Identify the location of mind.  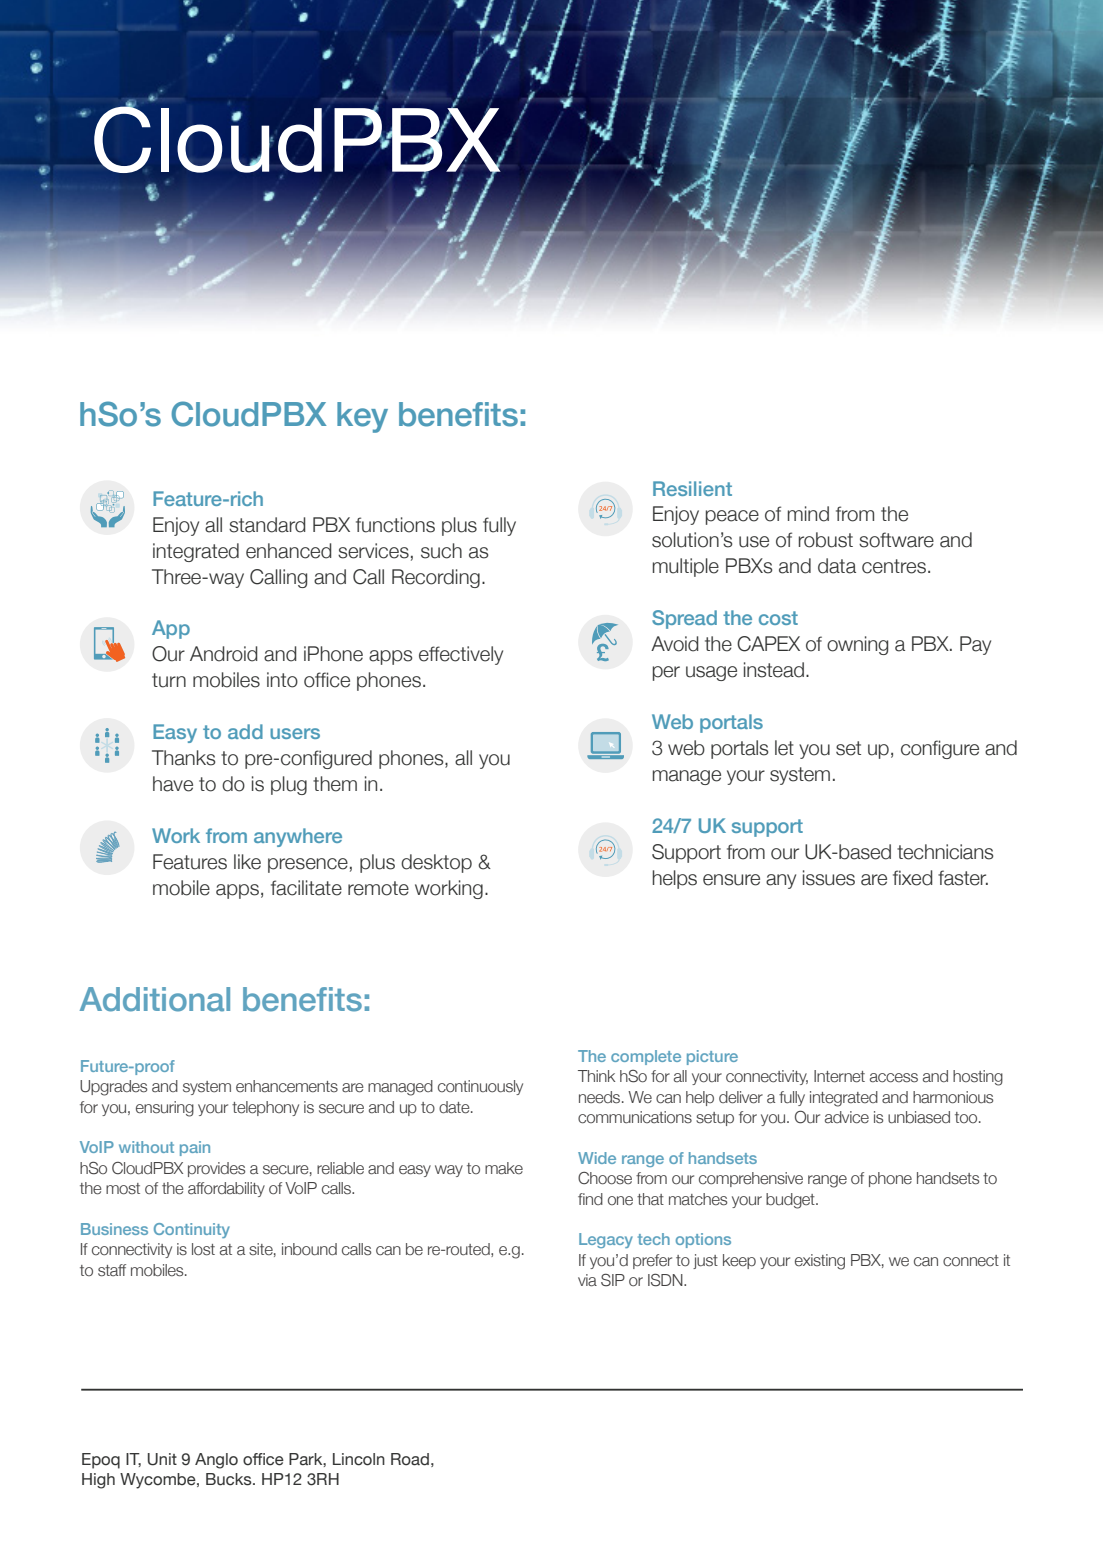
(808, 514).
